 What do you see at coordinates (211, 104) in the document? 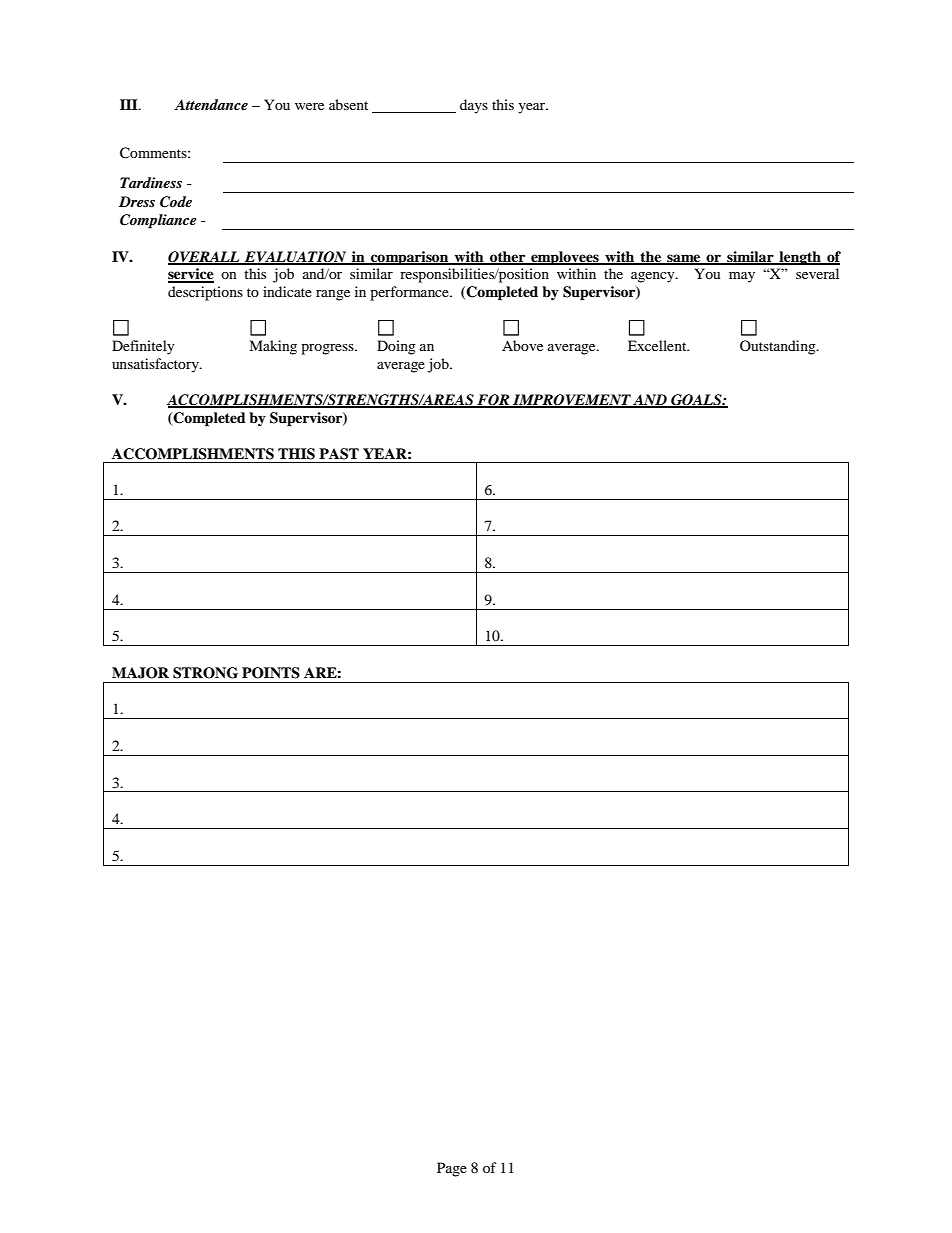
I see `Attendance` at bounding box center [211, 104].
